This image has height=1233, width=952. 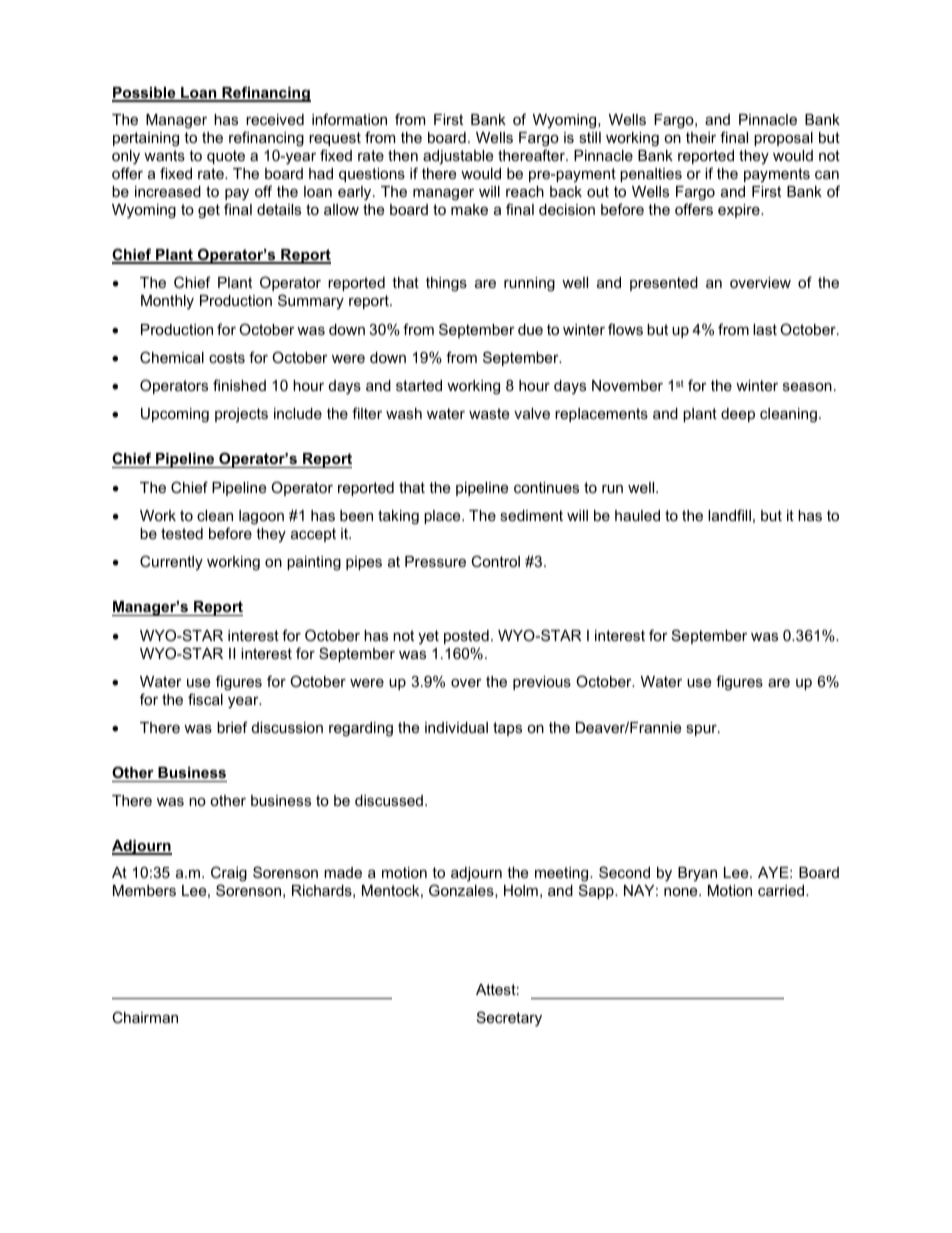 I want to click on Chairman, so click(x=145, y=1017).
